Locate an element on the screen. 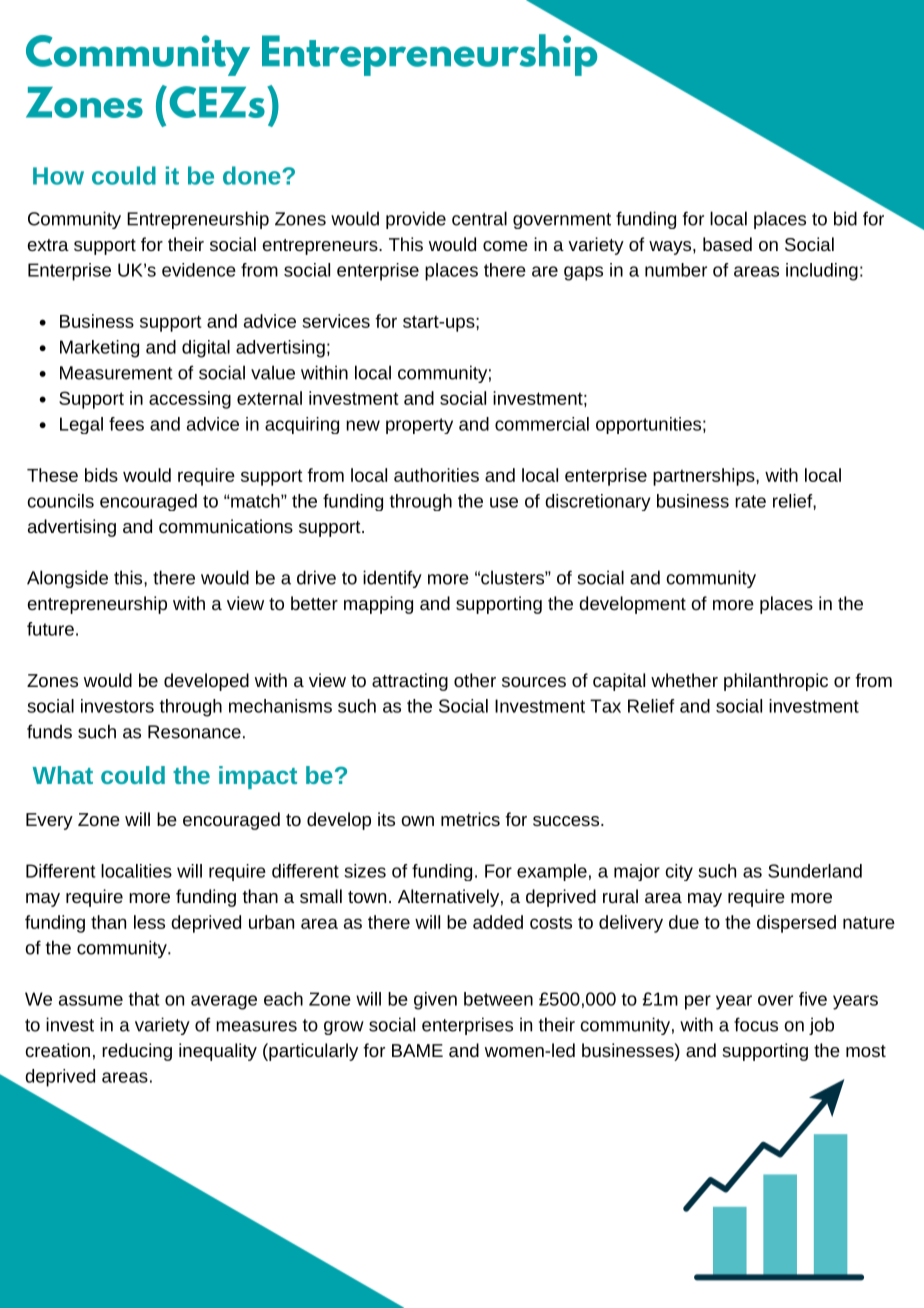 This screenshot has height=1308, width=924. mapping is located at coordinates (378, 605).
